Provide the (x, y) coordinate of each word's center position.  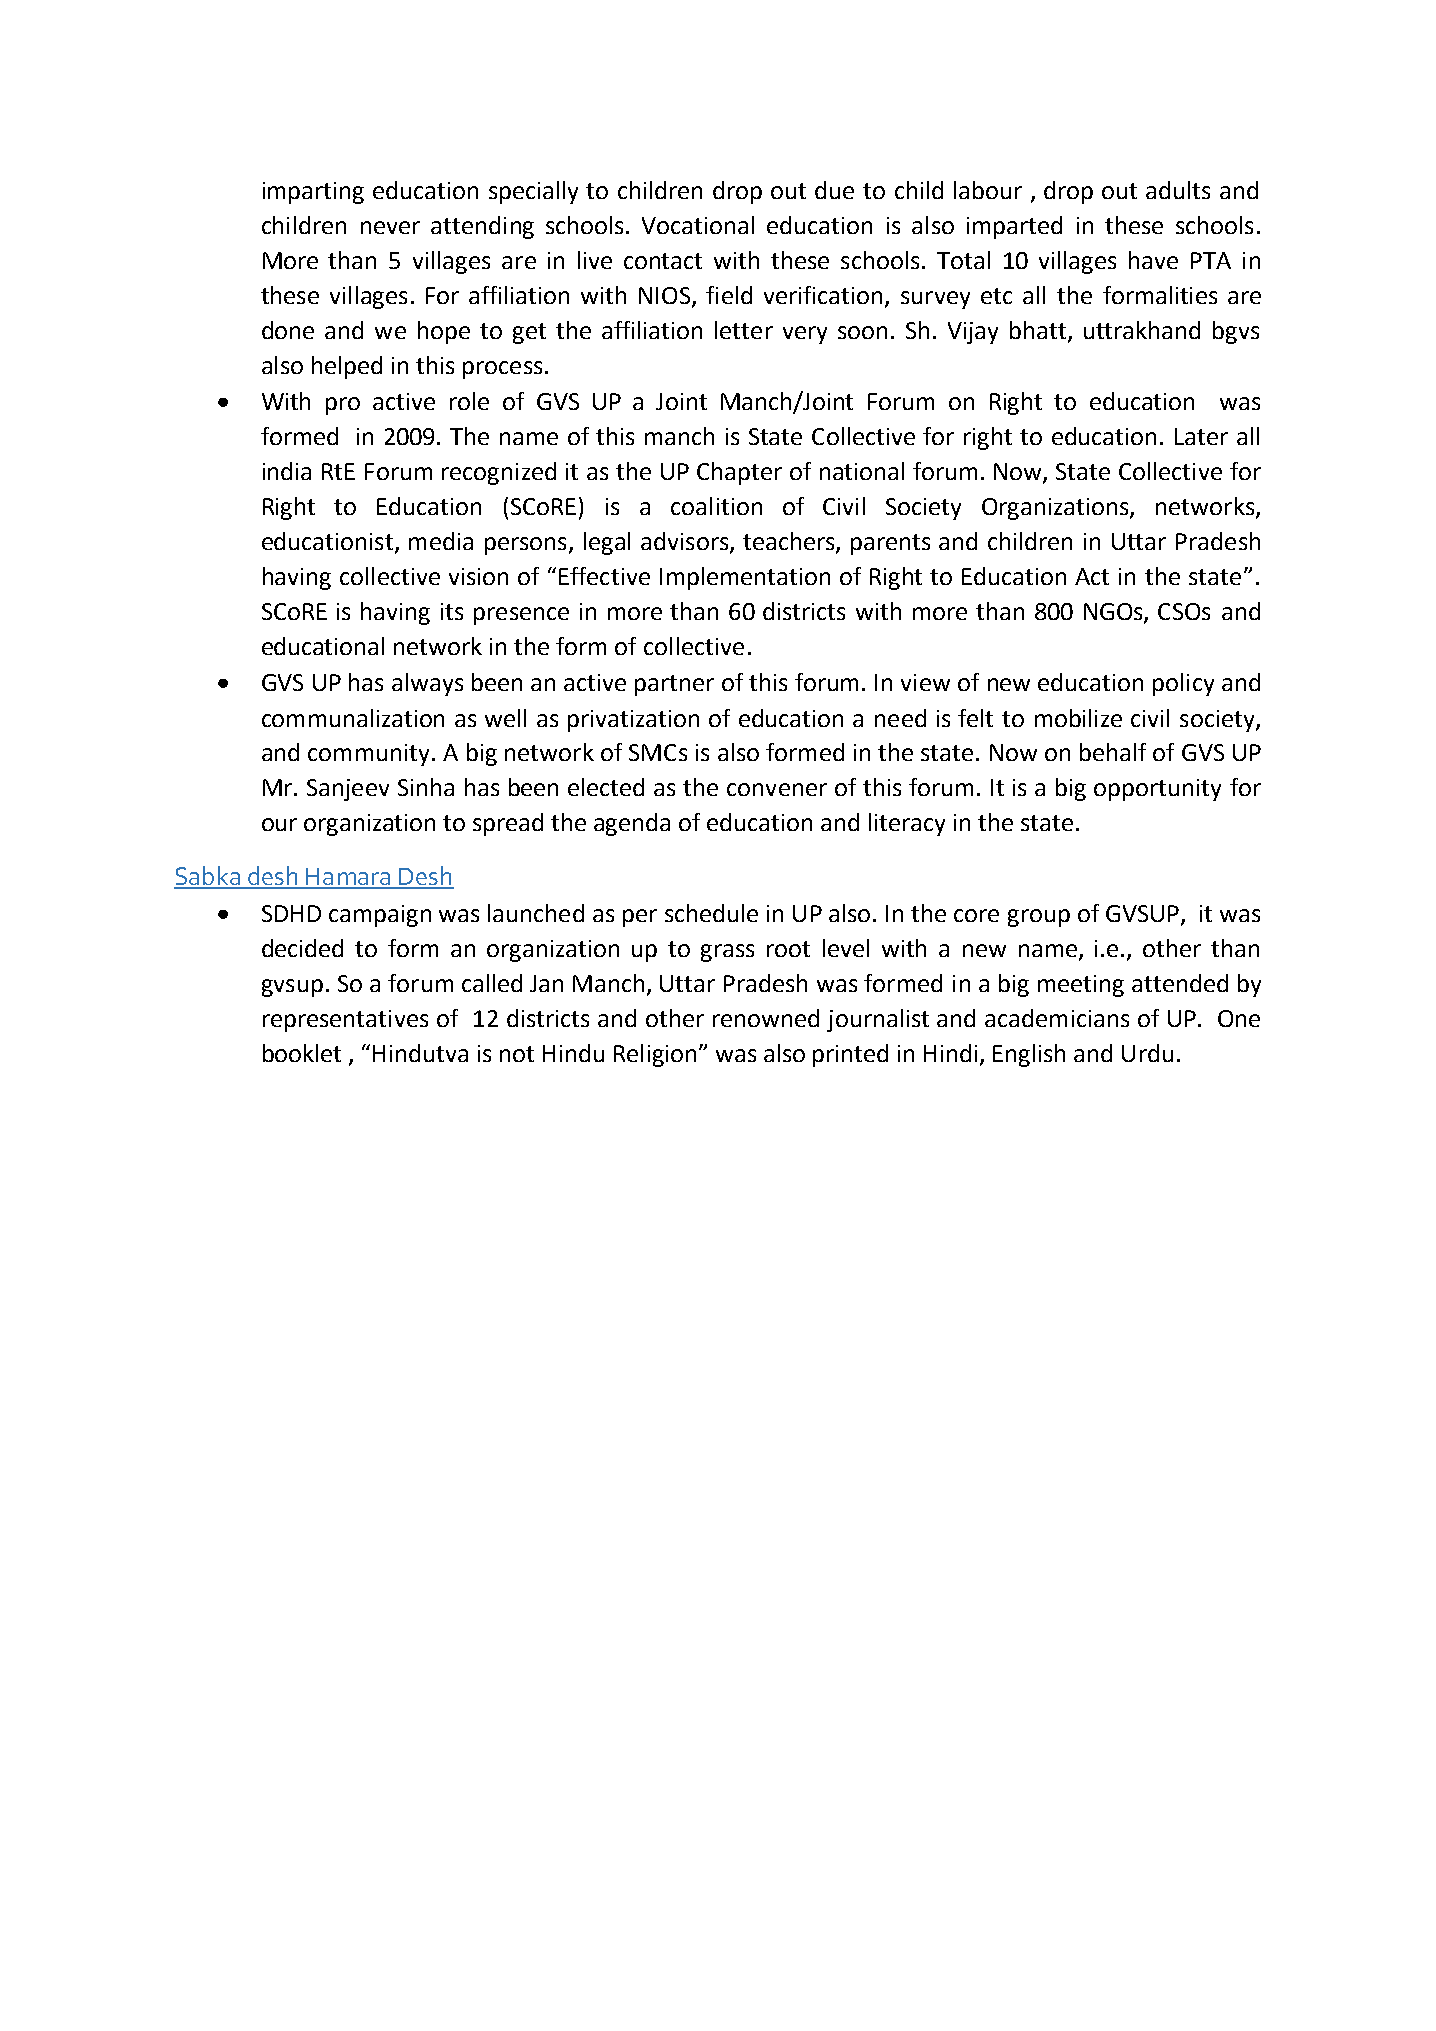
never (390, 227)
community (368, 755)
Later (1201, 436)
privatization (633, 721)
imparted (1014, 227)
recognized (499, 473)
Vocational (698, 225)
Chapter (739, 473)
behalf (1113, 752)
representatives (345, 1021)
